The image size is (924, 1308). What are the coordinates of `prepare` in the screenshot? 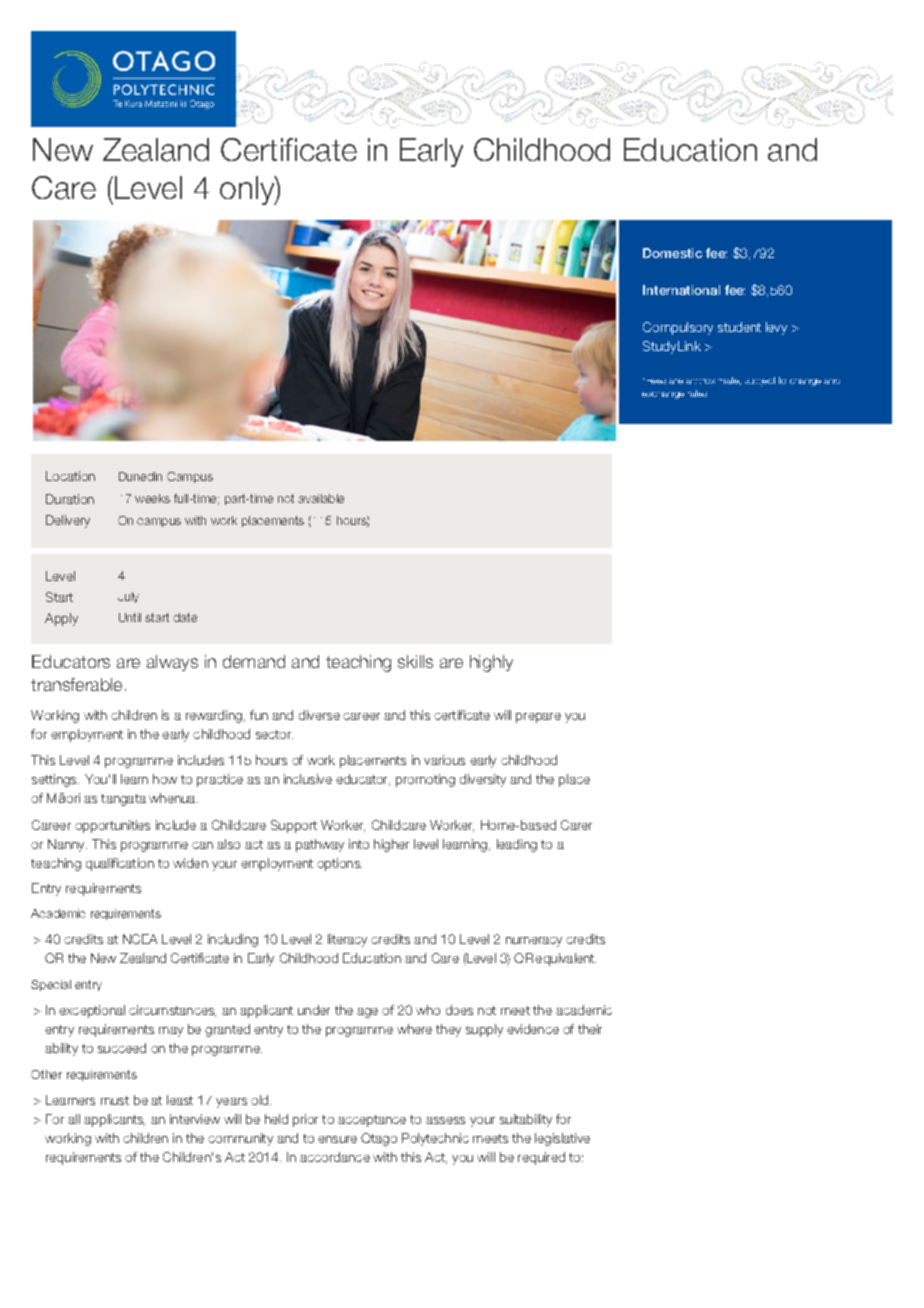 It's located at (538, 718).
